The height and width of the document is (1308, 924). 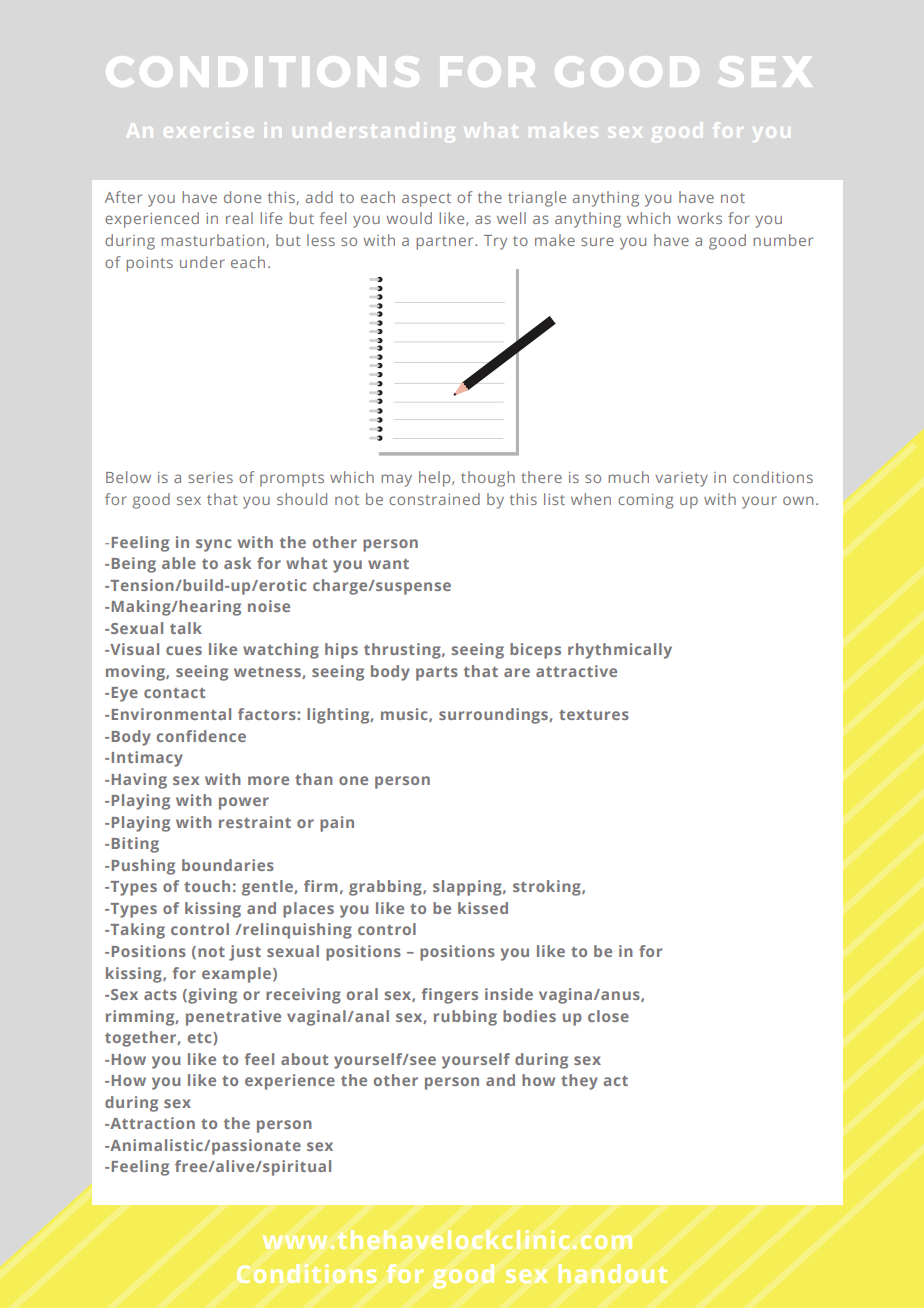 What do you see at coordinates (483, 908) in the document?
I see `kissed` at bounding box center [483, 908].
